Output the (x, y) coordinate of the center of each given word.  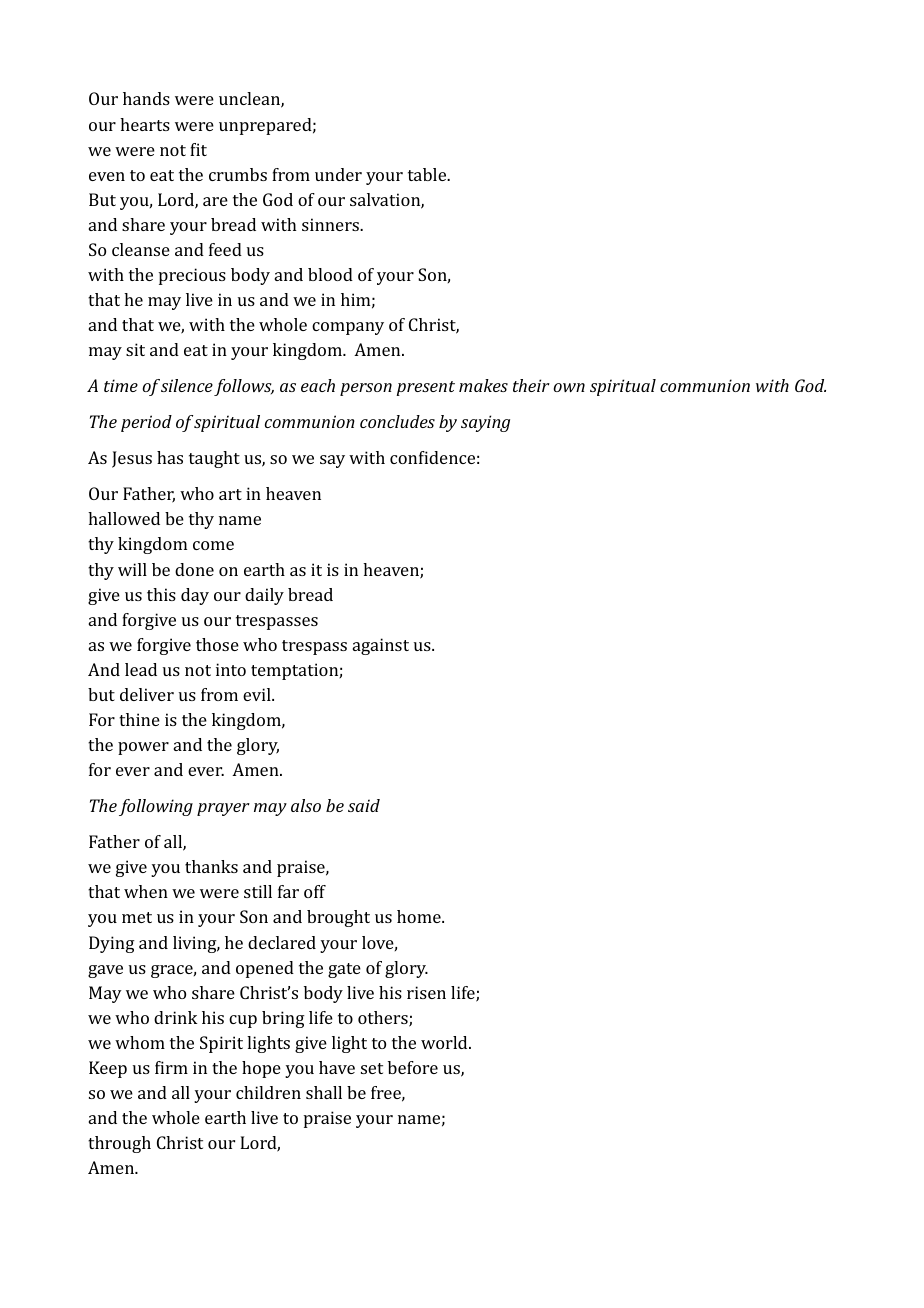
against (381, 646)
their (531, 385)
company (348, 328)
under (338, 174)
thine (139, 719)
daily (264, 596)
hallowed (124, 518)
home (420, 916)
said (364, 805)
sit (135, 349)
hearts (145, 124)
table (428, 174)
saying (485, 423)
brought (338, 918)
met (137, 917)
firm (171, 1067)
